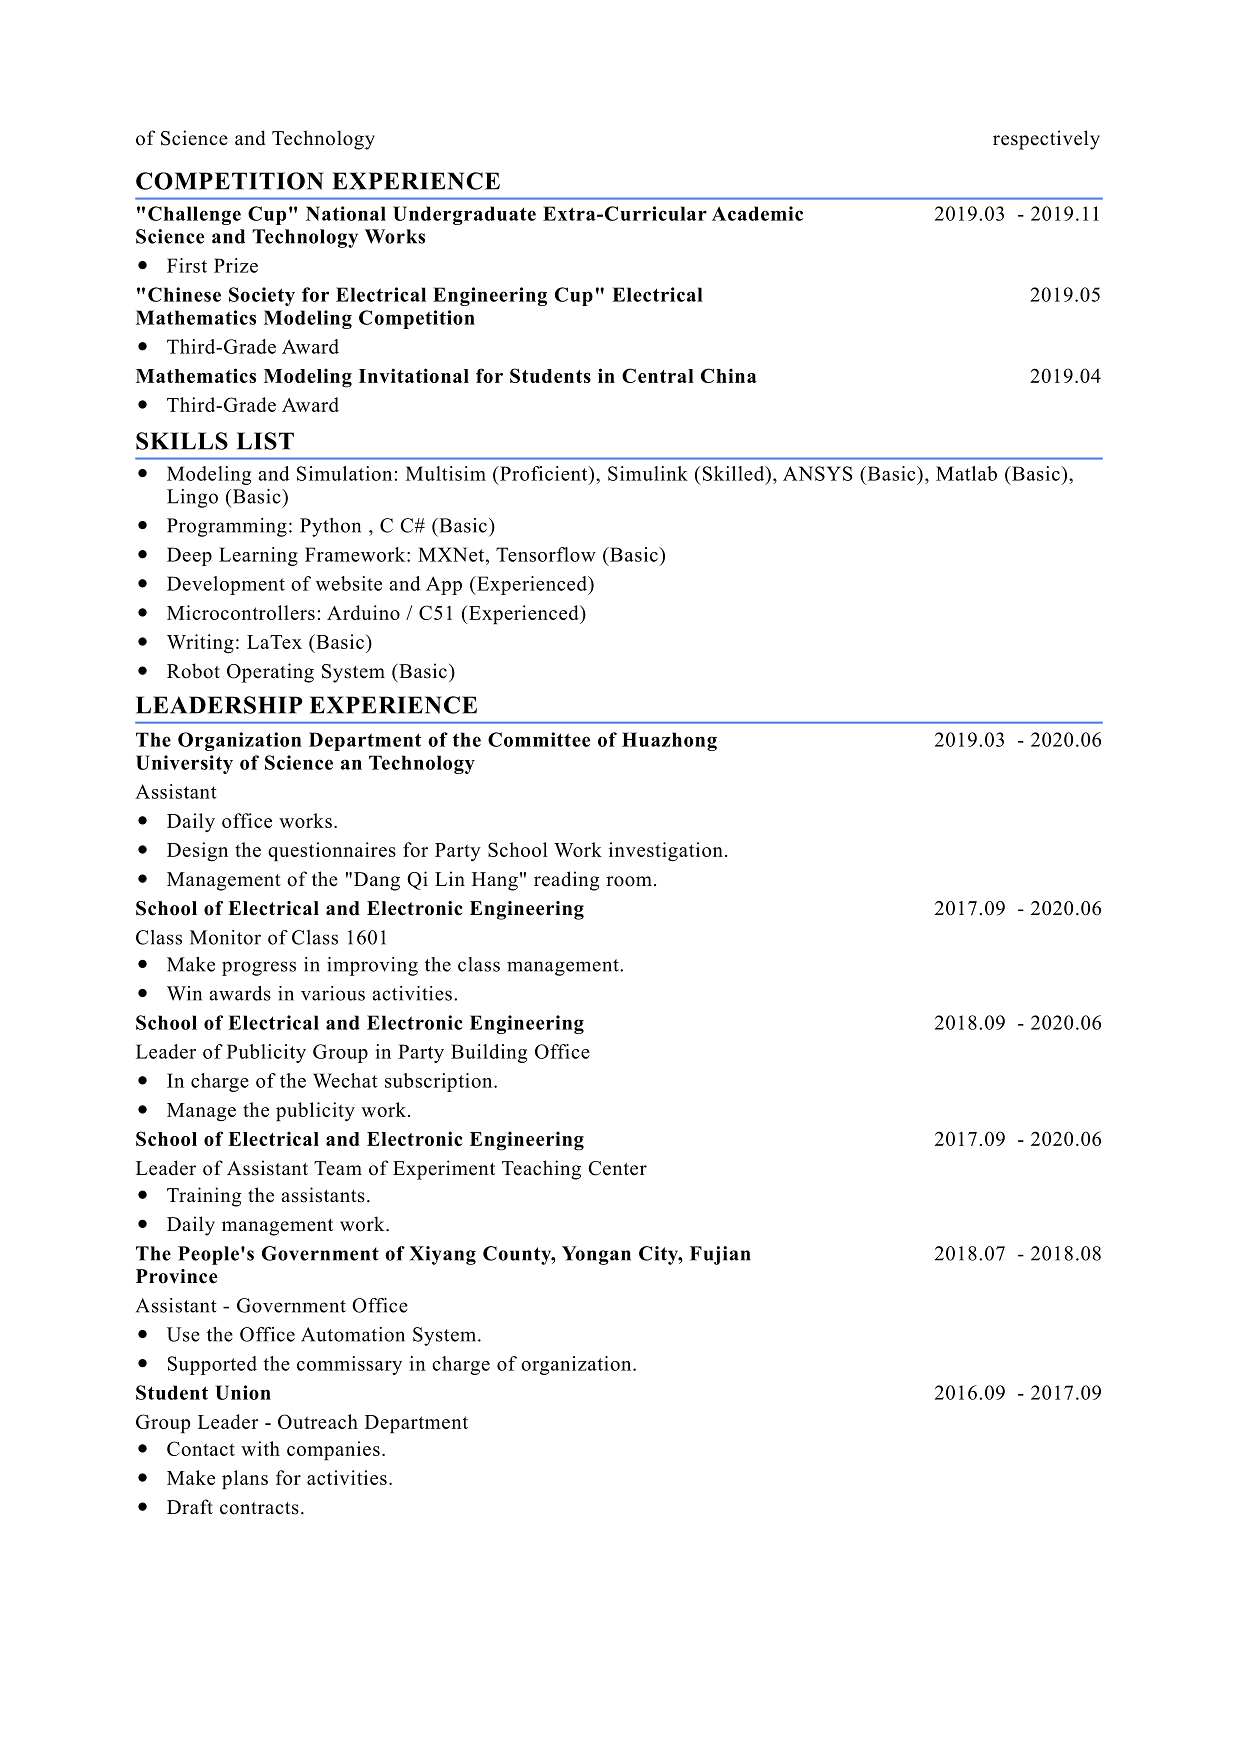 Image resolution: width=1238 pixels, height=1751 pixels. Describe the element at coordinates (666, 852) in the page. I see `investigation` at that location.
